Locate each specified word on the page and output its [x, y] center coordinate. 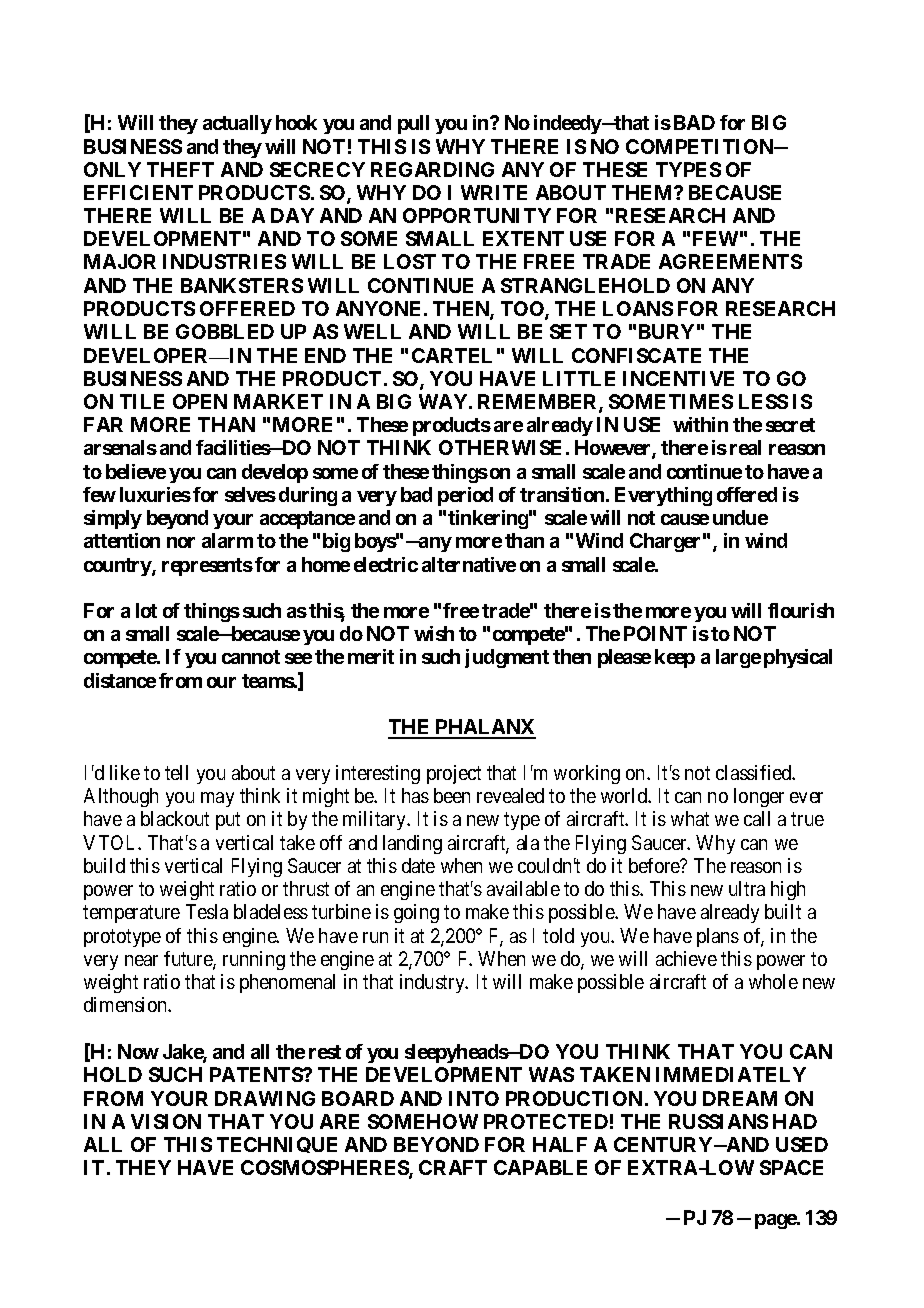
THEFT [180, 169]
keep [675, 658]
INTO [474, 1098]
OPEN [200, 401]
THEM [643, 192]
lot [146, 610]
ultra [747, 888]
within [700, 424]
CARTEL [452, 355]
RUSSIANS [718, 1121]
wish [434, 633]
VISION [166, 1121]
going [416, 913]
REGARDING [432, 169]
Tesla [207, 911]
